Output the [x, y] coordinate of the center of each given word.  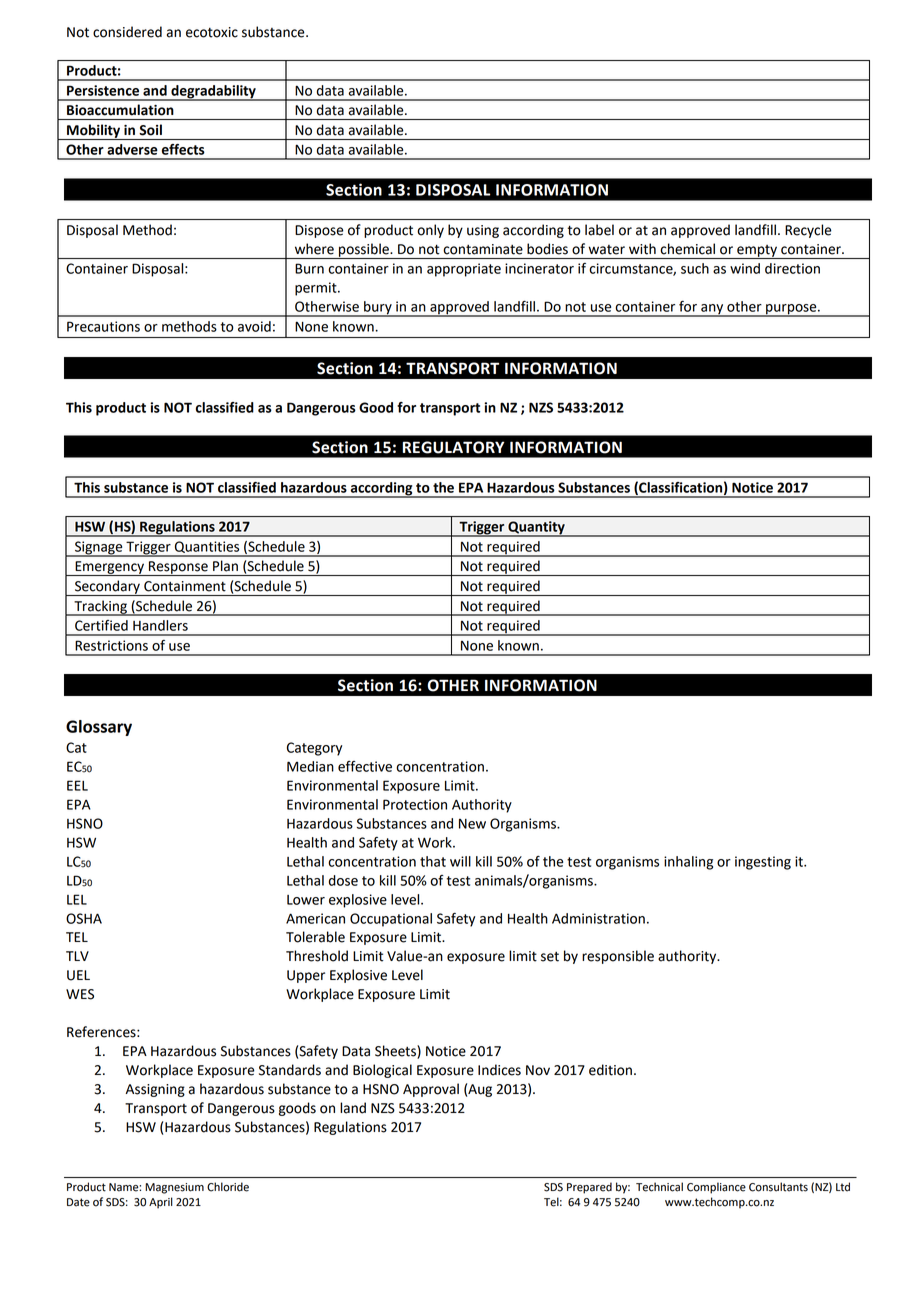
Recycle [808, 231]
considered [127, 32]
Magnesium [174, 1188]
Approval [431, 1090]
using [483, 231]
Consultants [778, 1187]
